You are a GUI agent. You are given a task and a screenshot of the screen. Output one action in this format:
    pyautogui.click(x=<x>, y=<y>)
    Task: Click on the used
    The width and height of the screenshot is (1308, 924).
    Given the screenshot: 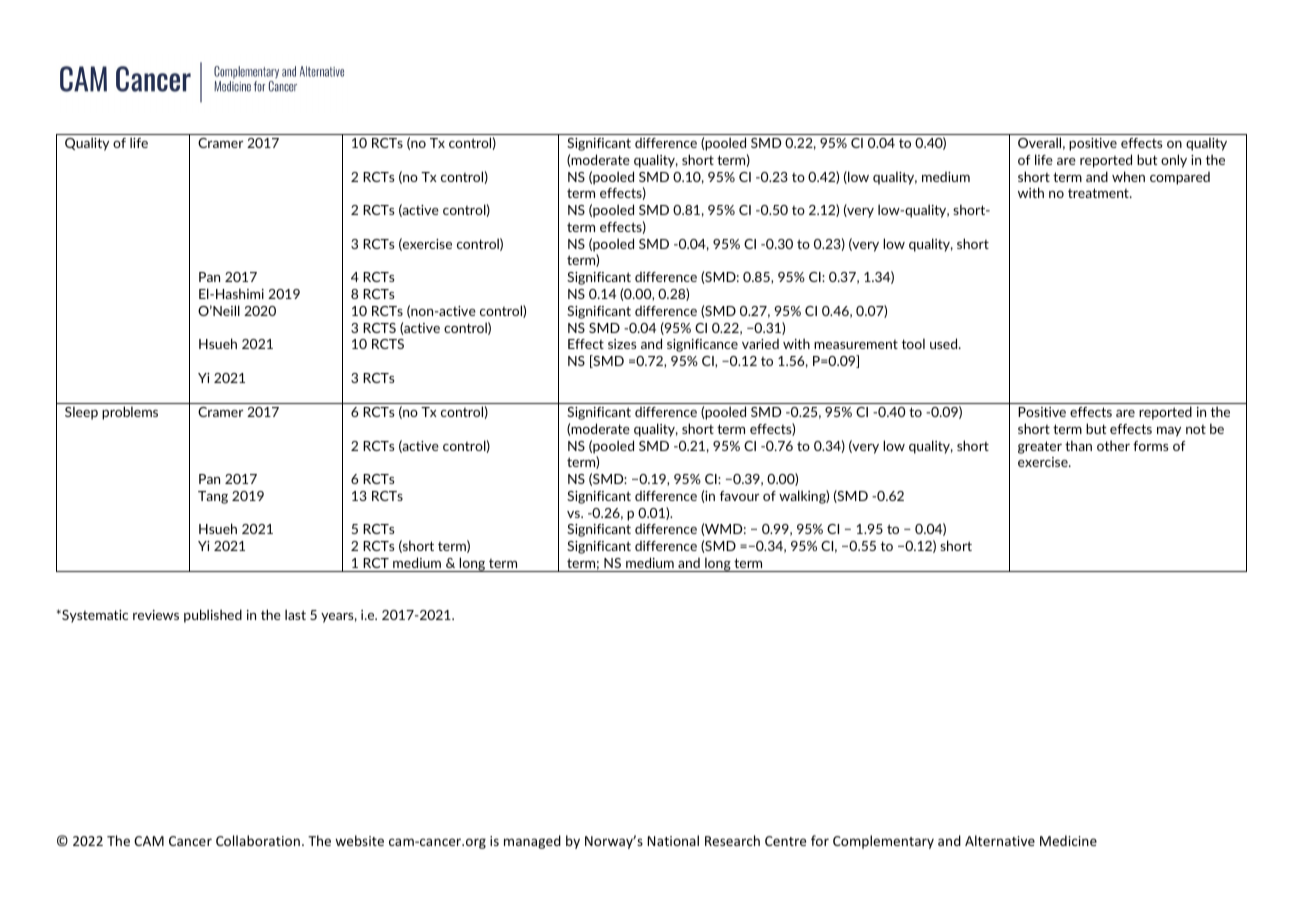 What is the action you would take?
    pyautogui.click(x=945, y=343)
